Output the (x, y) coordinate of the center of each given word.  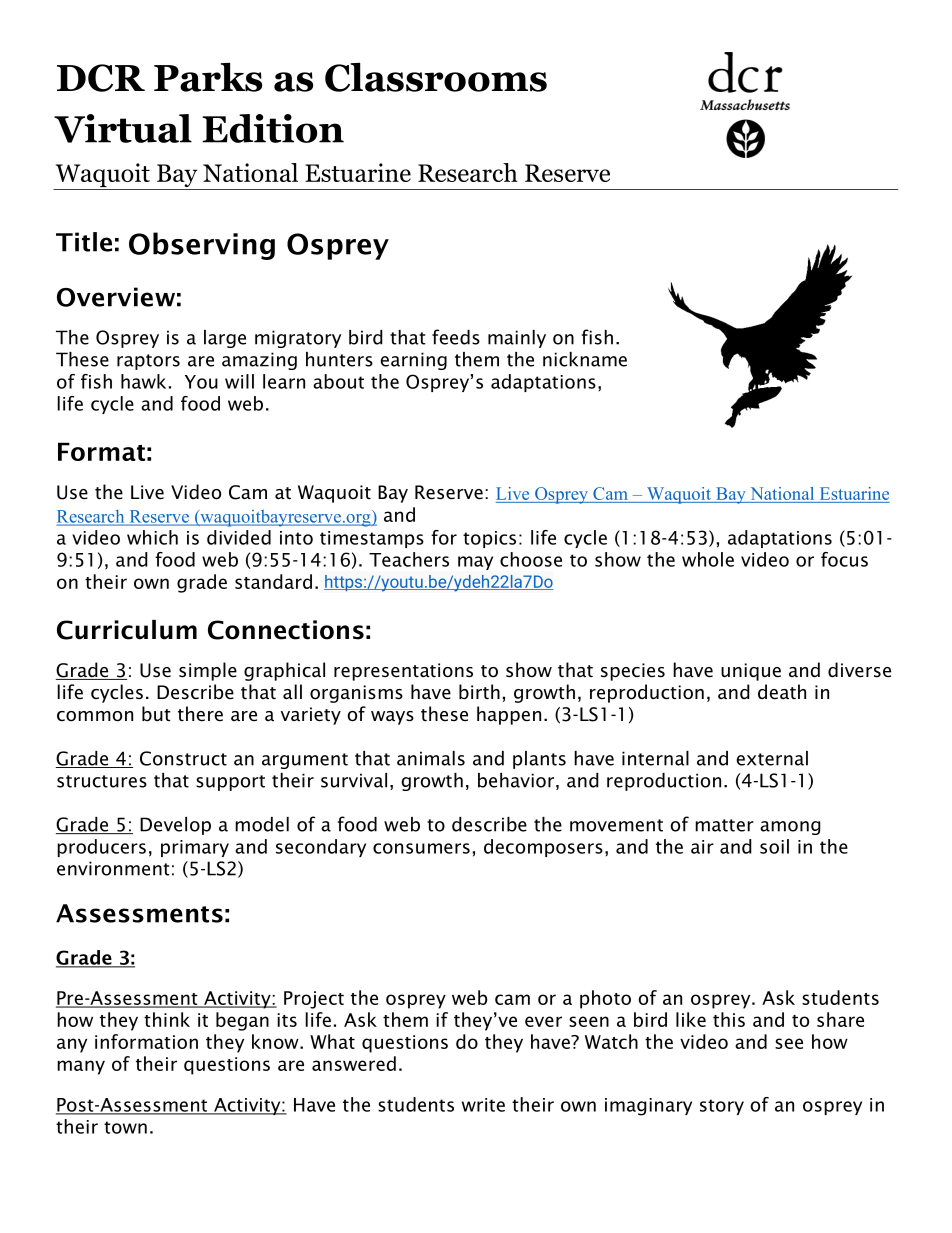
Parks (208, 77)
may (475, 563)
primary (195, 848)
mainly (517, 339)
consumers (421, 848)
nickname (585, 359)
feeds (456, 337)
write (483, 1105)
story (722, 1107)
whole (708, 559)
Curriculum (127, 630)
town (125, 1127)
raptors (148, 362)
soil (774, 846)
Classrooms (436, 77)
